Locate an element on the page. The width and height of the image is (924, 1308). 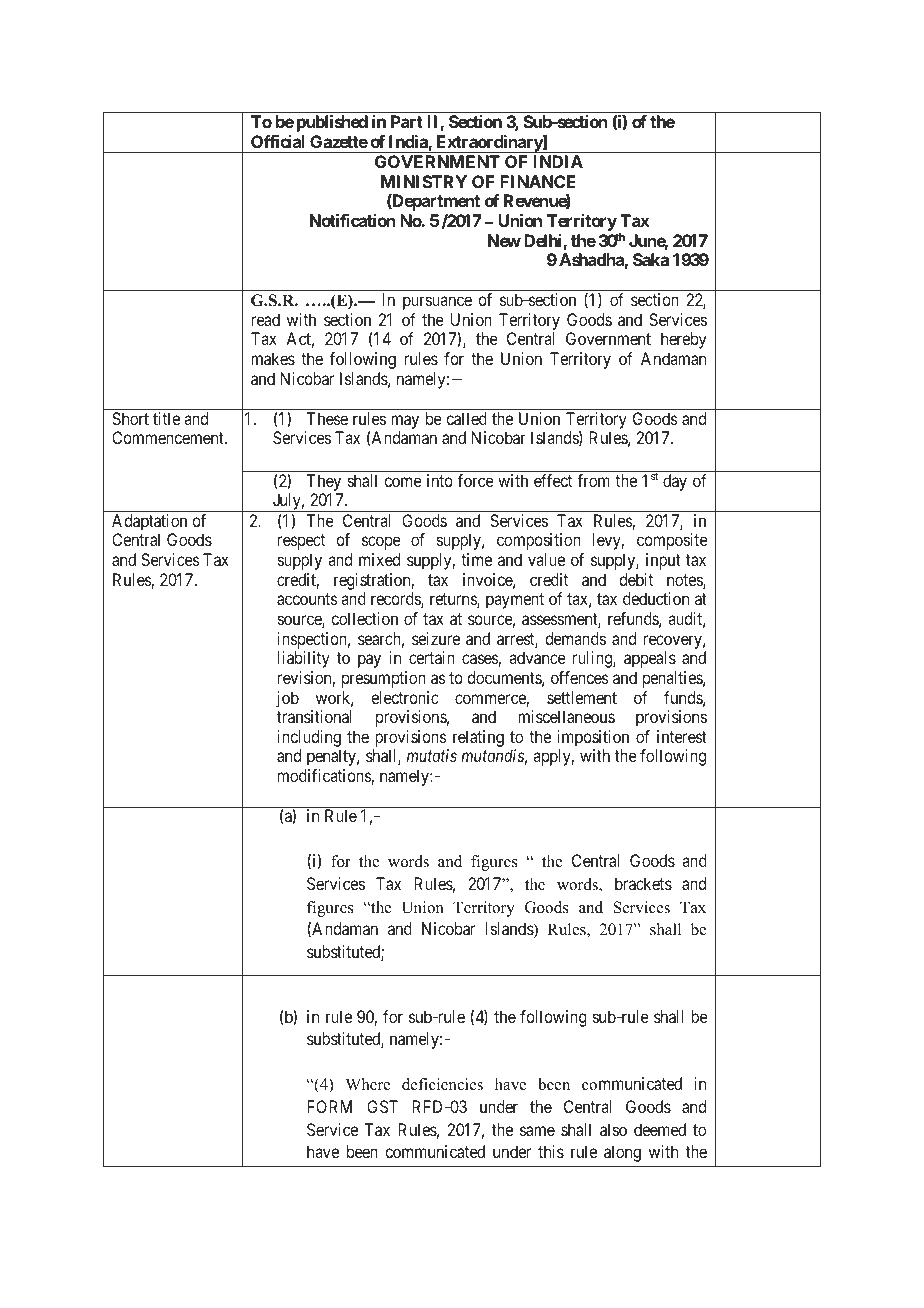
certain is located at coordinates (432, 657).
